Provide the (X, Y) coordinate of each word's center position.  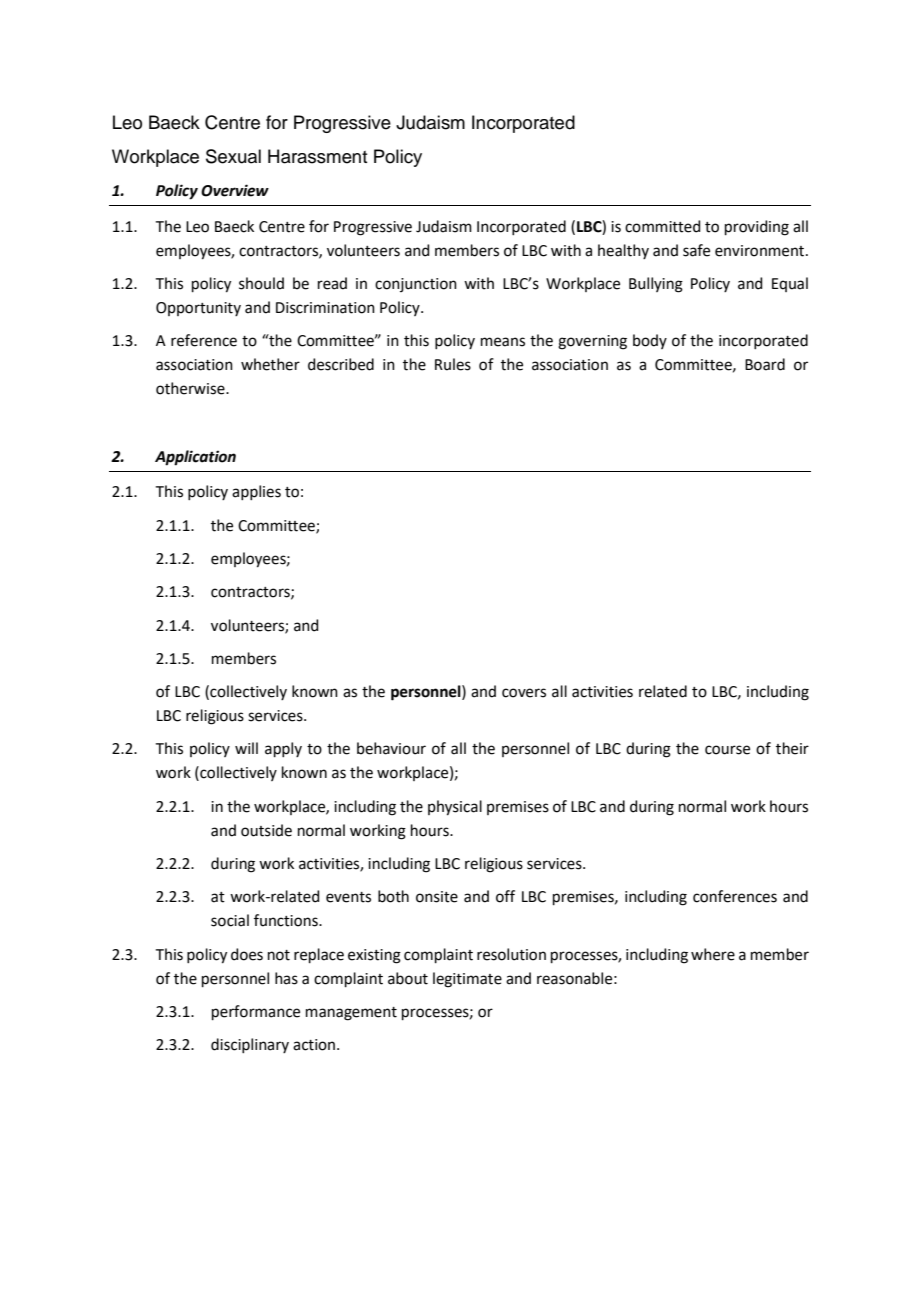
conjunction (416, 285)
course (727, 750)
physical (455, 808)
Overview (235, 190)
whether (270, 364)
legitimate (467, 980)
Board (765, 364)
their (792, 748)
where (713, 954)
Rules (453, 364)
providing (757, 228)
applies (256, 492)
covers (524, 693)
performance (256, 1012)
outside (266, 830)
